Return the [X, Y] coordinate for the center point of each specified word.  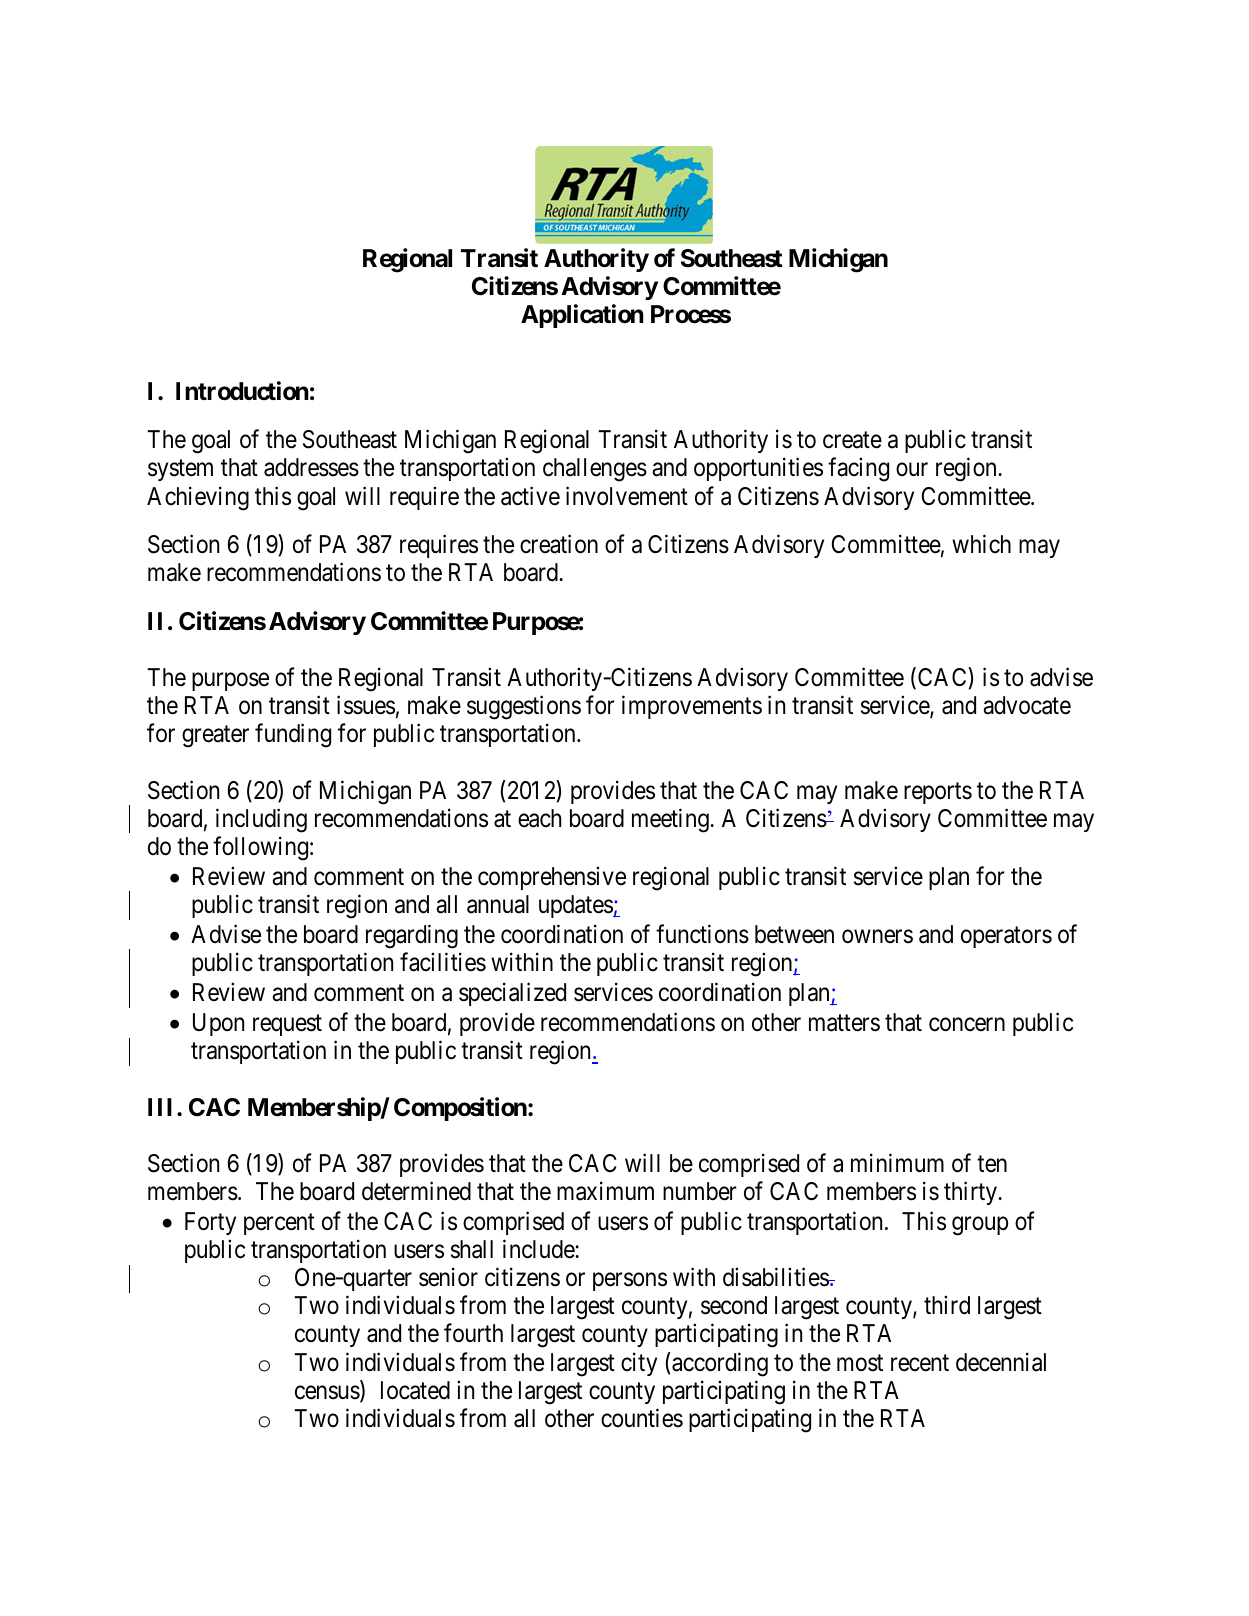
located [415, 1390]
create [852, 440]
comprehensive [552, 878]
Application [582, 316]
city [639, 1364]
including [261, 820]
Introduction [242, 391]
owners [877, 937]
